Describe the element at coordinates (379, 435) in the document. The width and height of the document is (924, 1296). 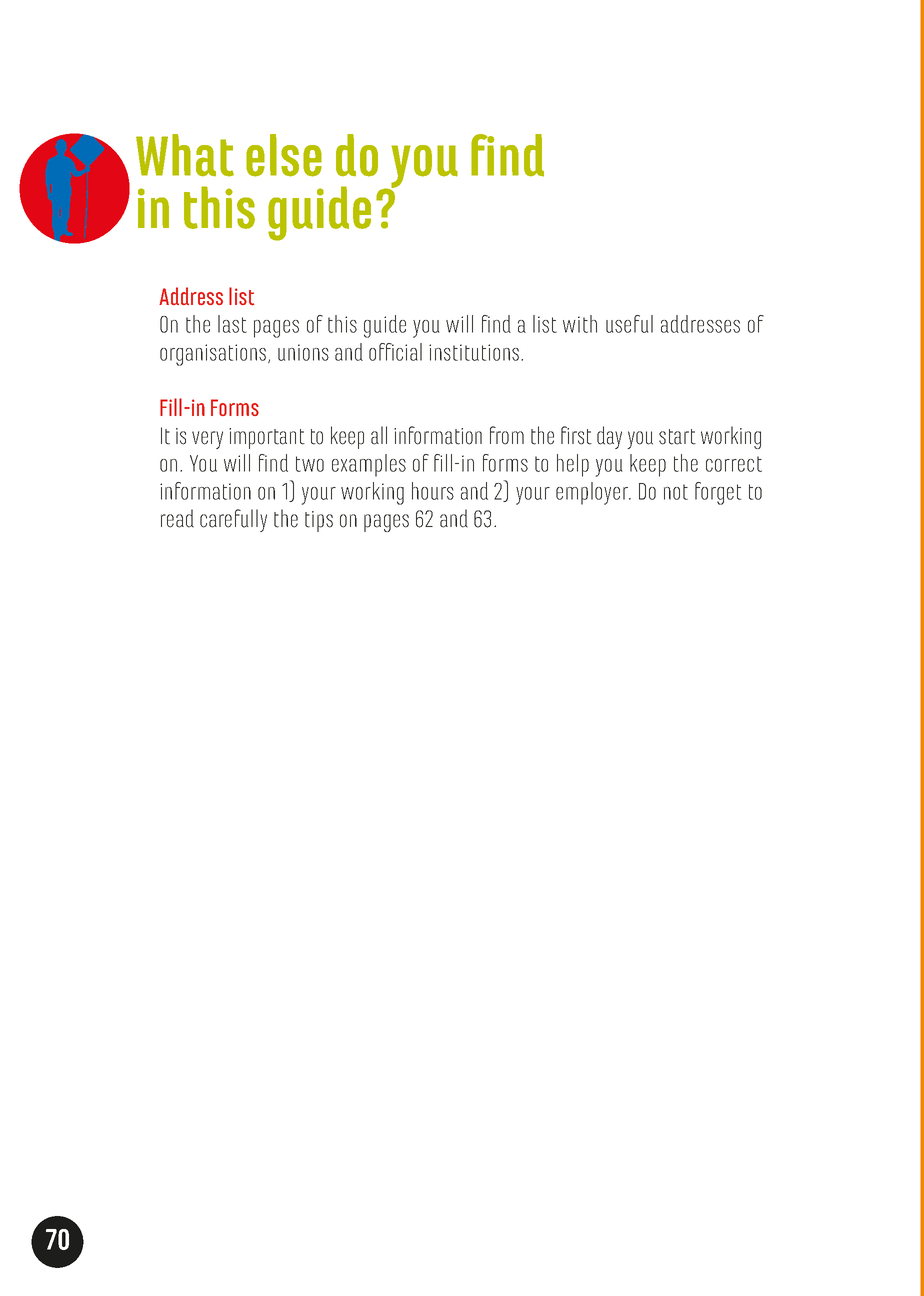
I see `all` at that location.
